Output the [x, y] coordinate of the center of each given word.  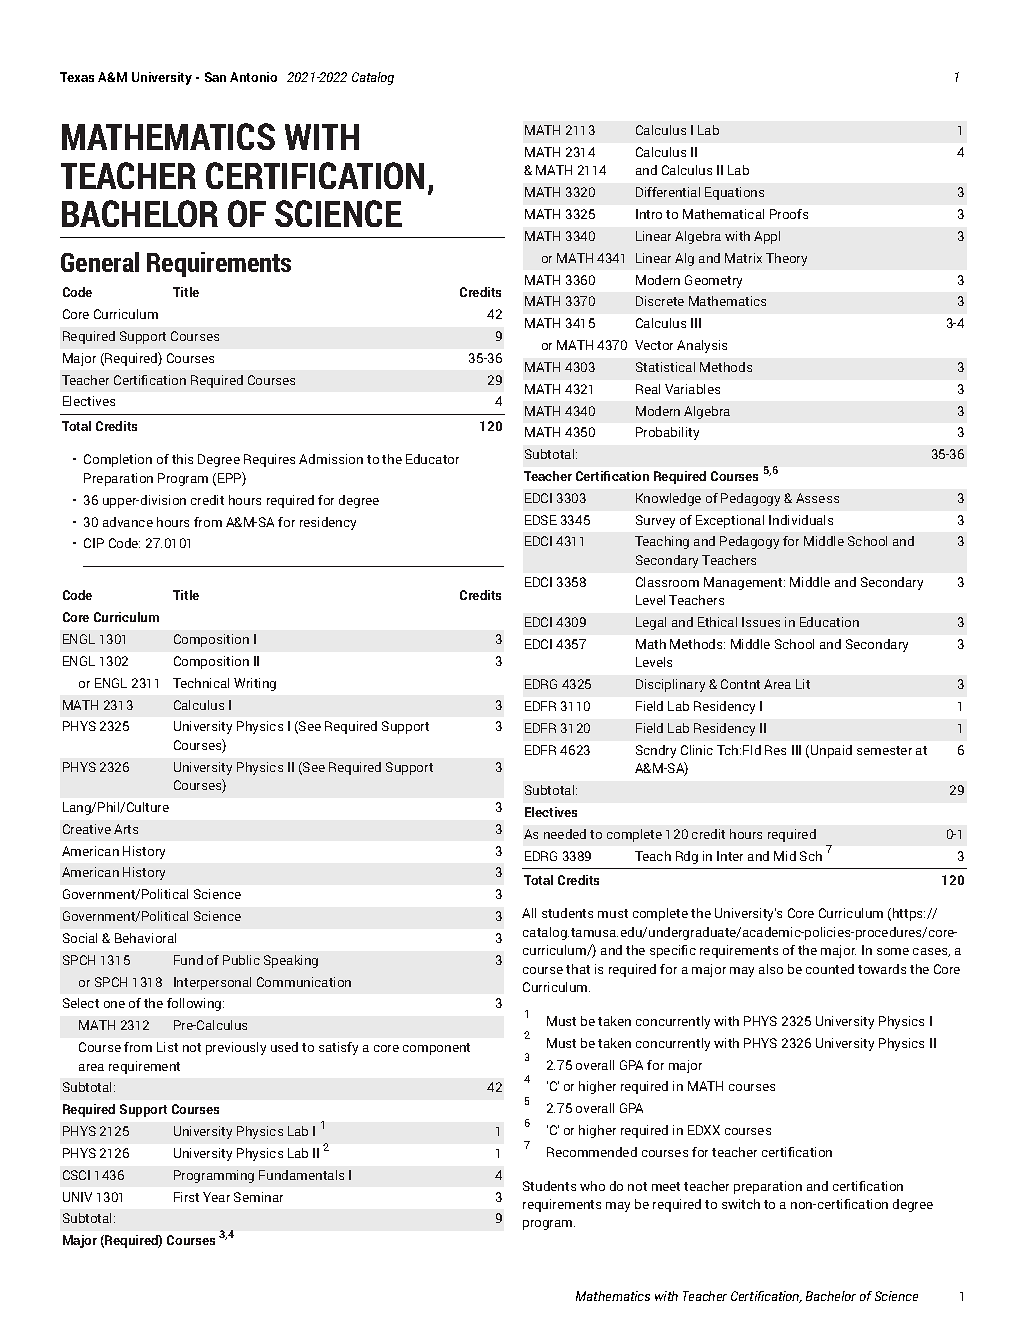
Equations [734, 193]
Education [829, 622]
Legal [651, 623]
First [186, 1197]
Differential [668, 192]
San [215, 77]
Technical [201, 683]
